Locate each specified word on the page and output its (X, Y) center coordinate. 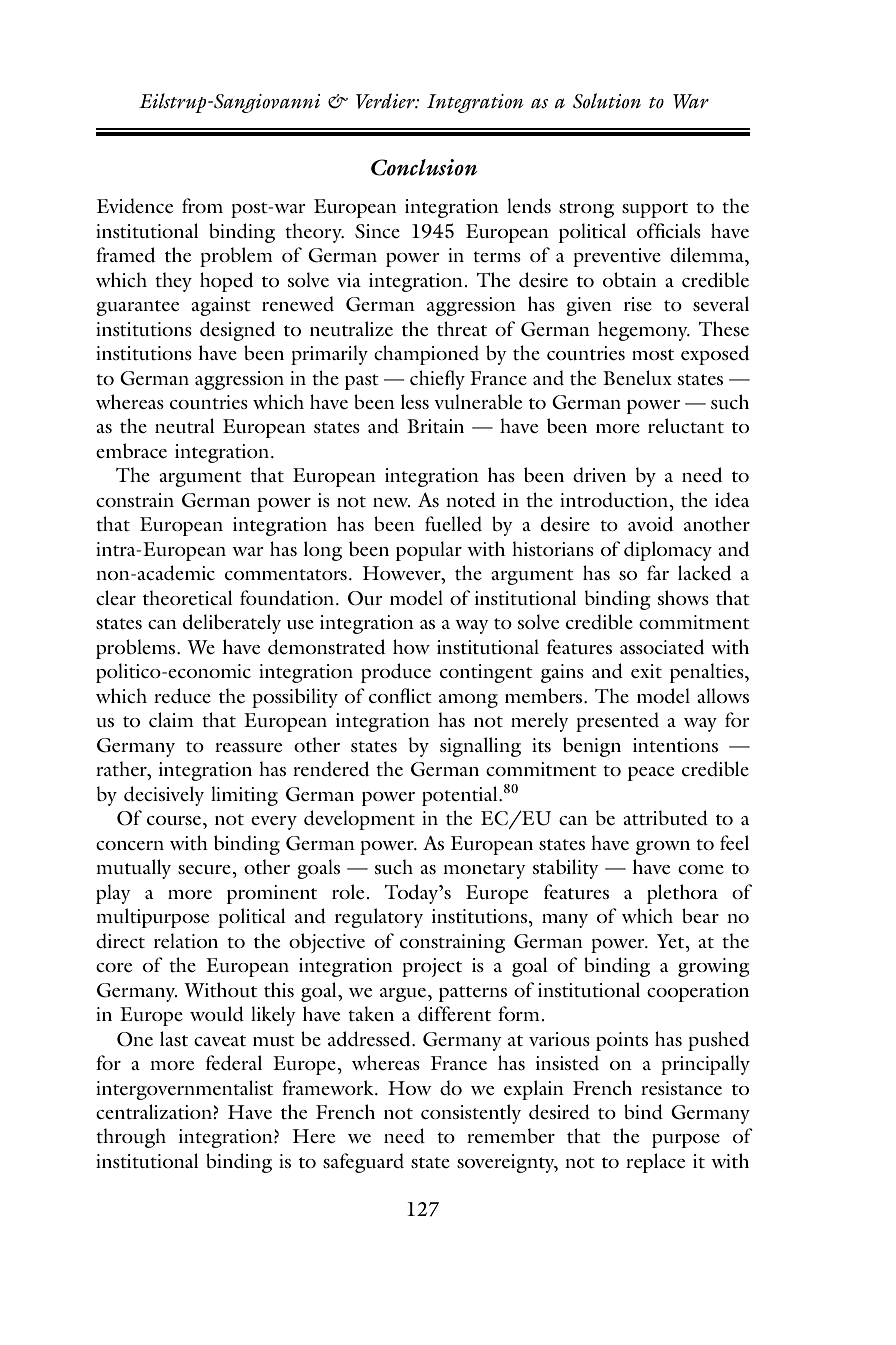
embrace (131, 450)
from (202, 205)
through (131, 1138)
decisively (164, 796)
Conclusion (424, 167)
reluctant (686, 426)
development (359, 820)
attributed (665, 818)
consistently (471, 1114)
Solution (607, 101)
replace (655, 1163)
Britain (435, 426)
